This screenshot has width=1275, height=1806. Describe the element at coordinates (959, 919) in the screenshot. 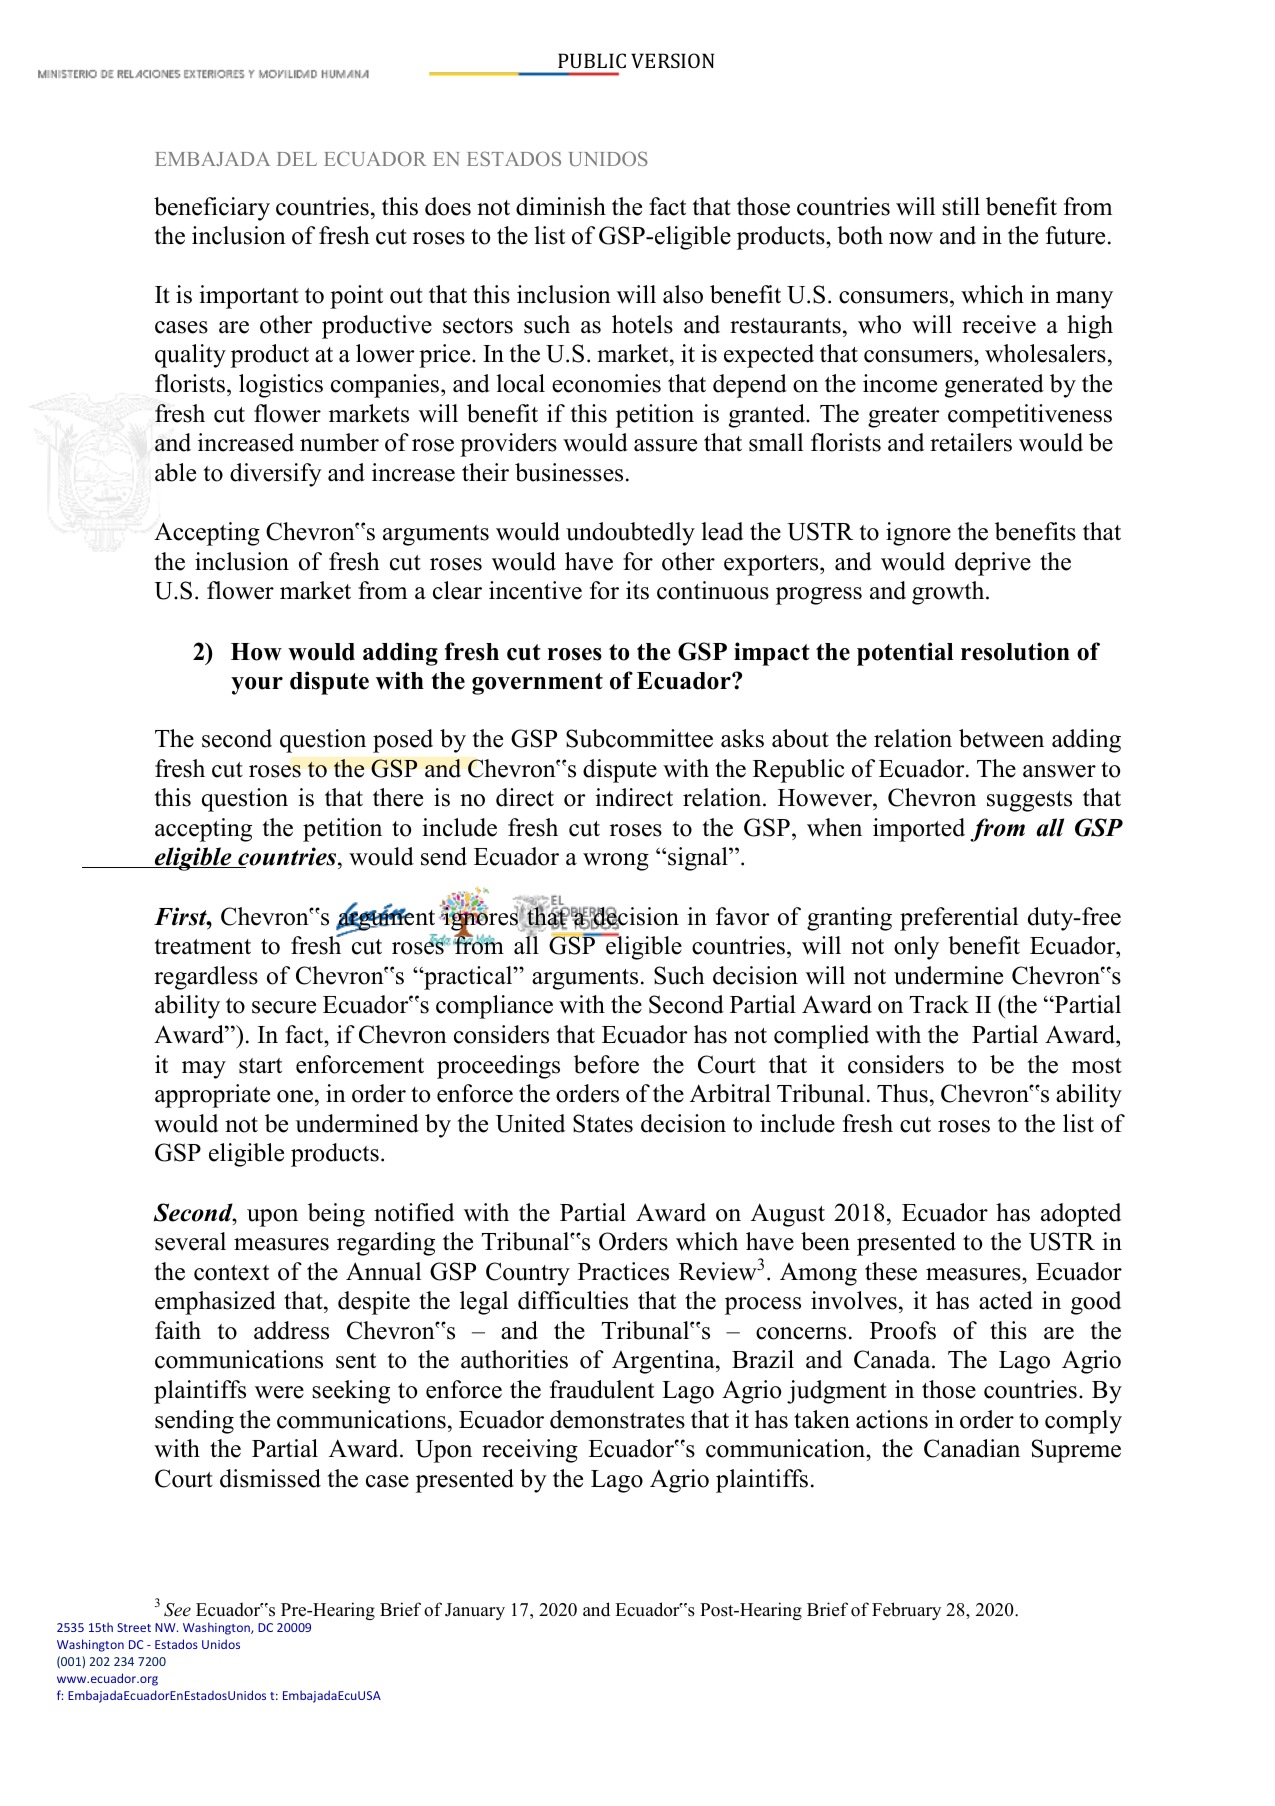

I see `preferential` at that location.
